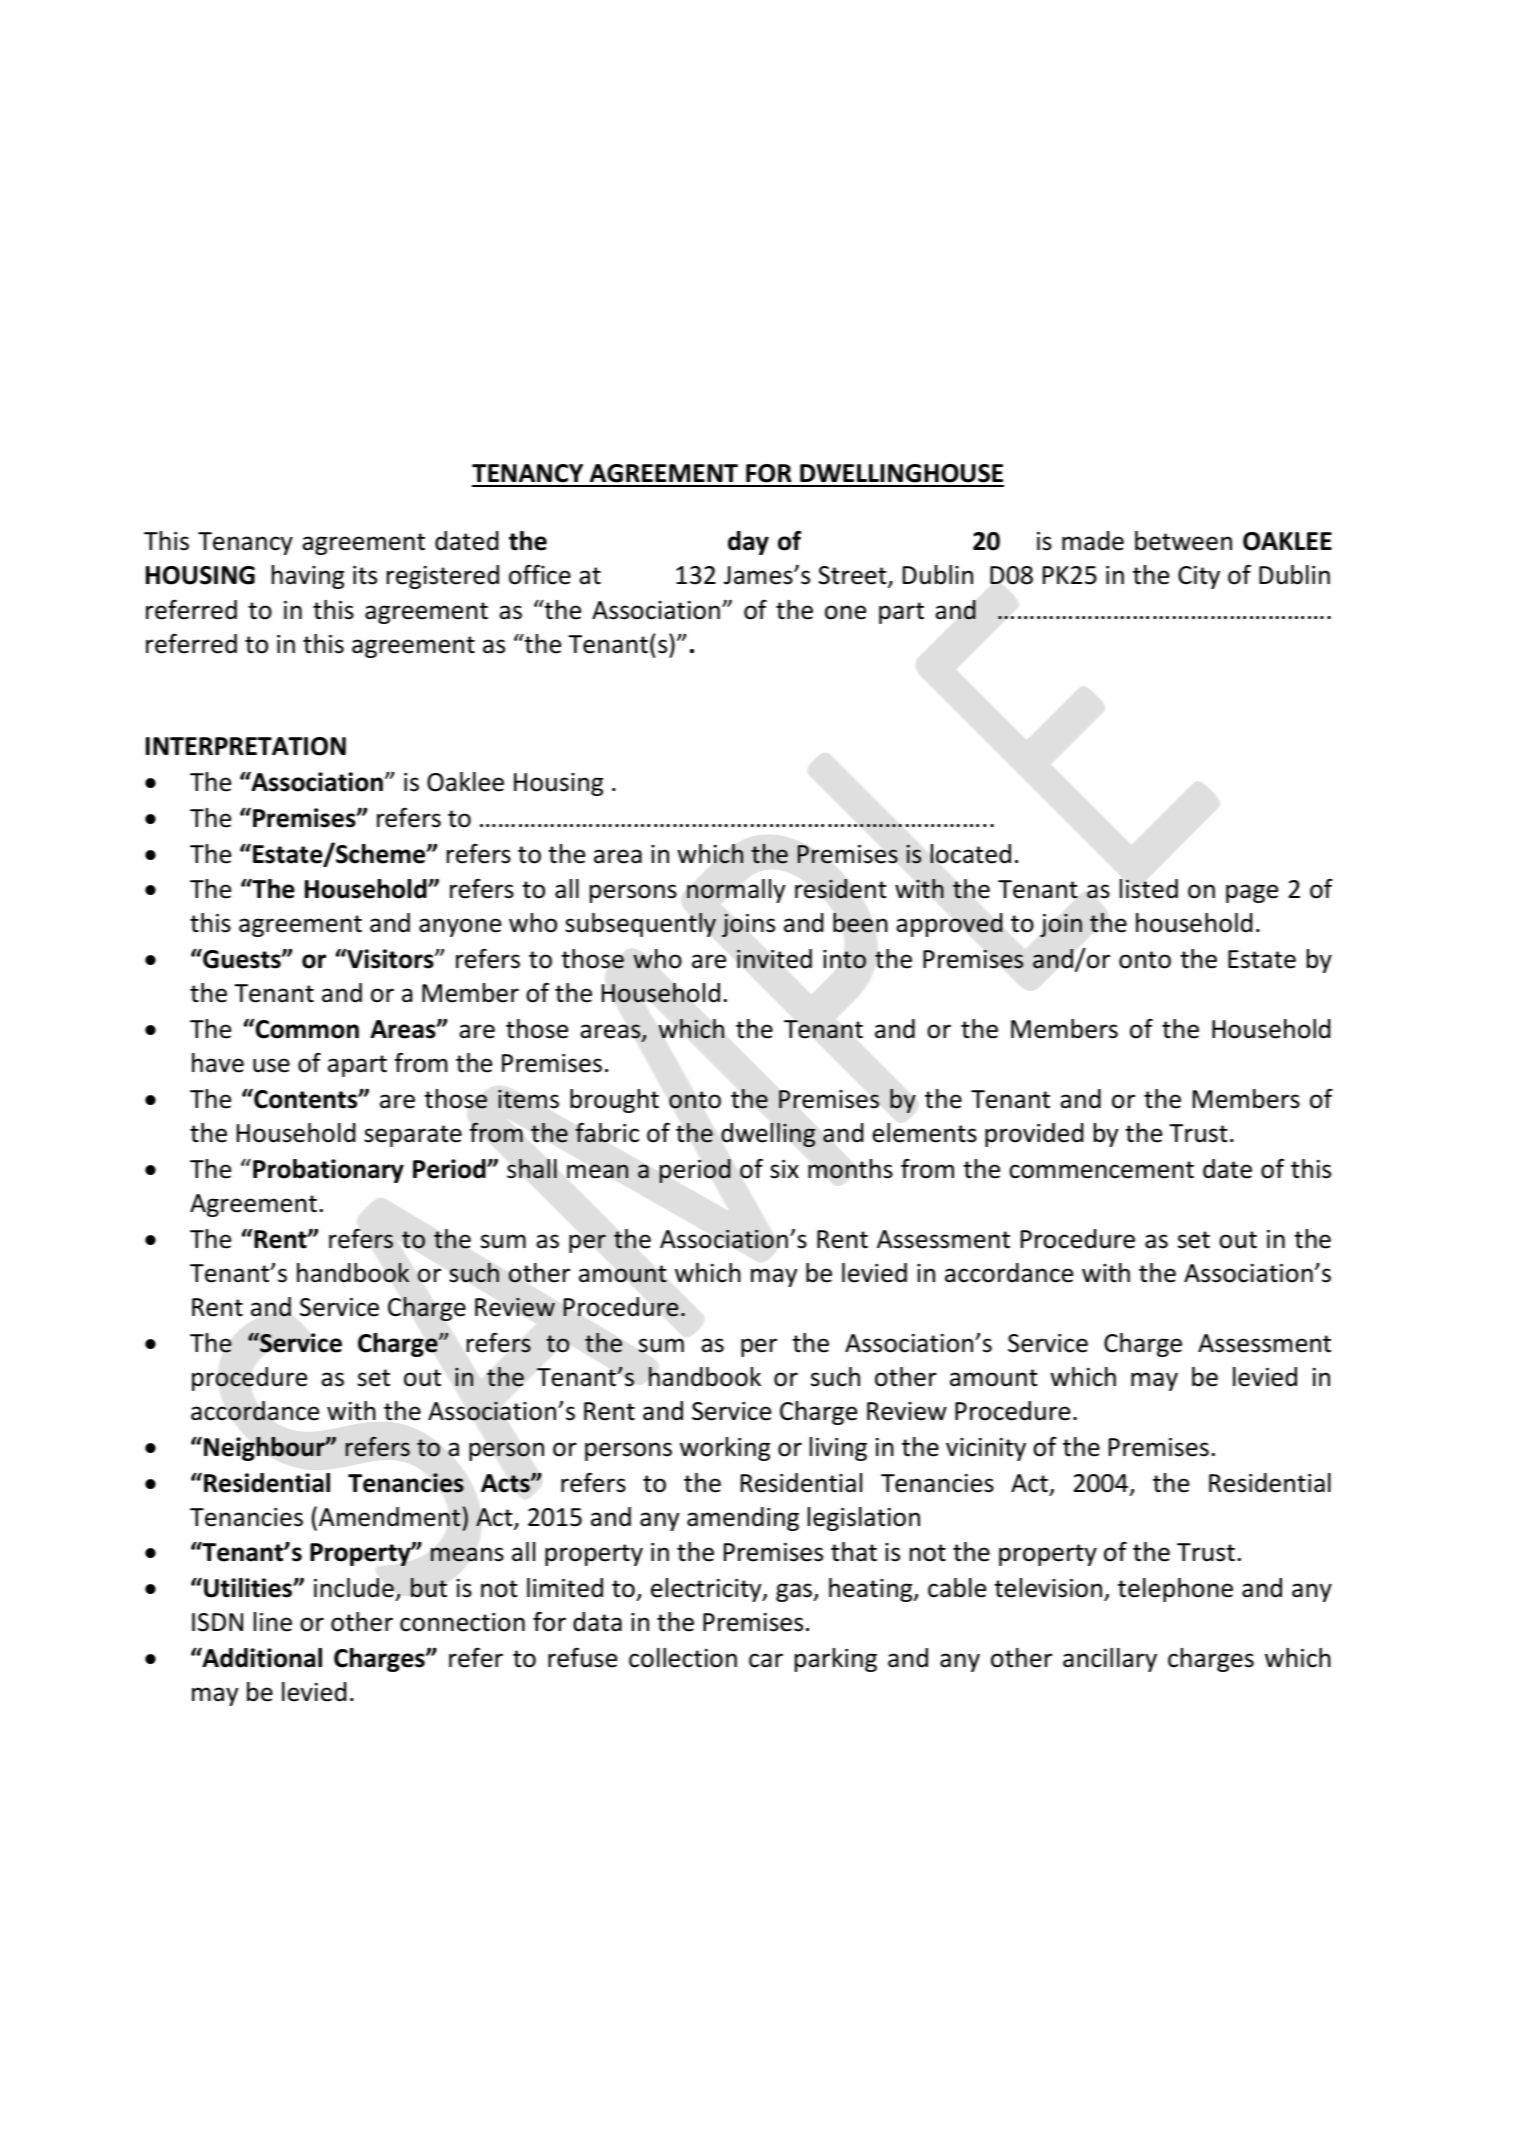 The width and height of the screenshot is (1516, 2144). I want to click on working, so click(725, 1449).
